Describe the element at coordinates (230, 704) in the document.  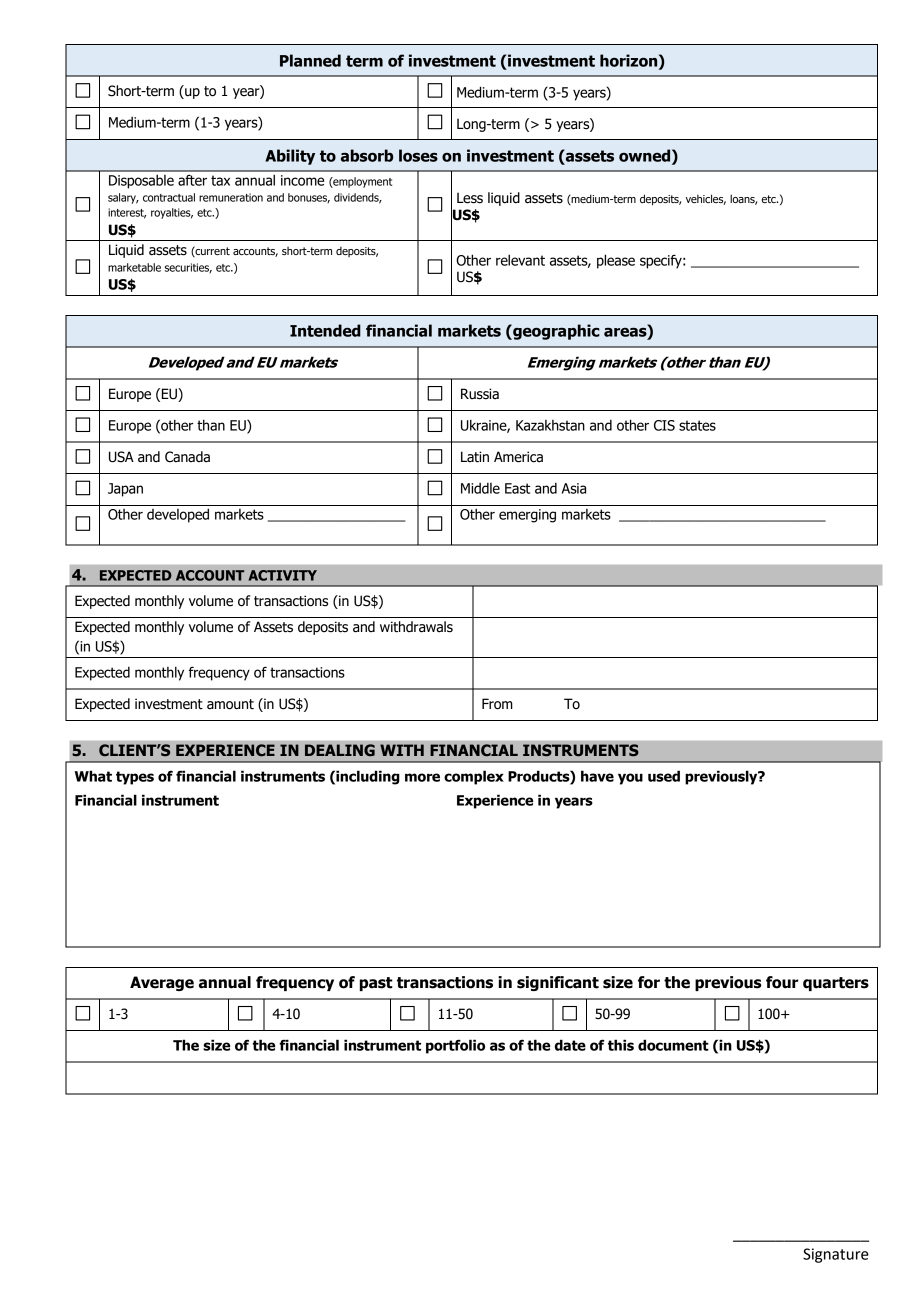
I see `amount` at that location.
